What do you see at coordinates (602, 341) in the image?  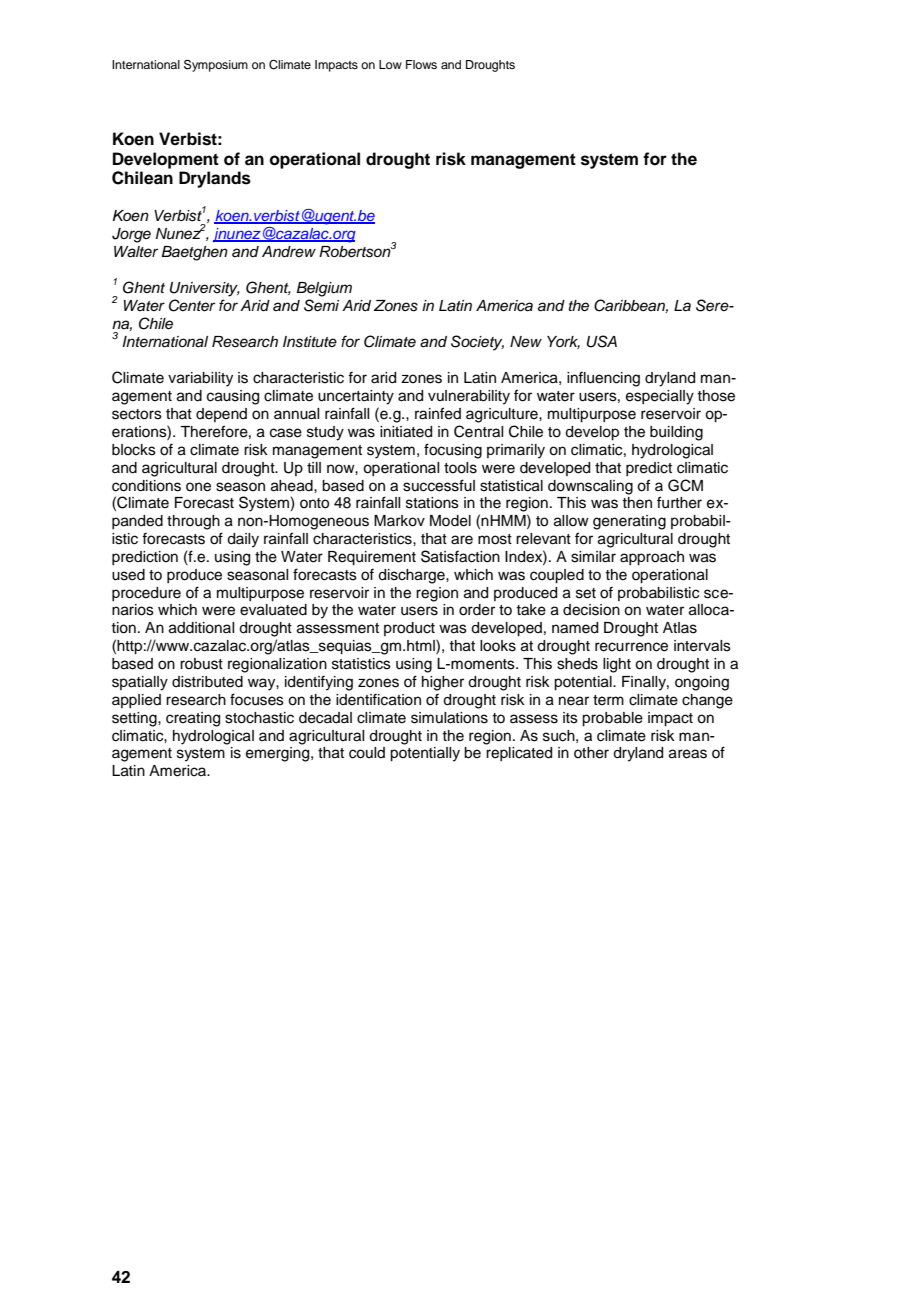 I see `USA` at bounding box center [602, 341].
